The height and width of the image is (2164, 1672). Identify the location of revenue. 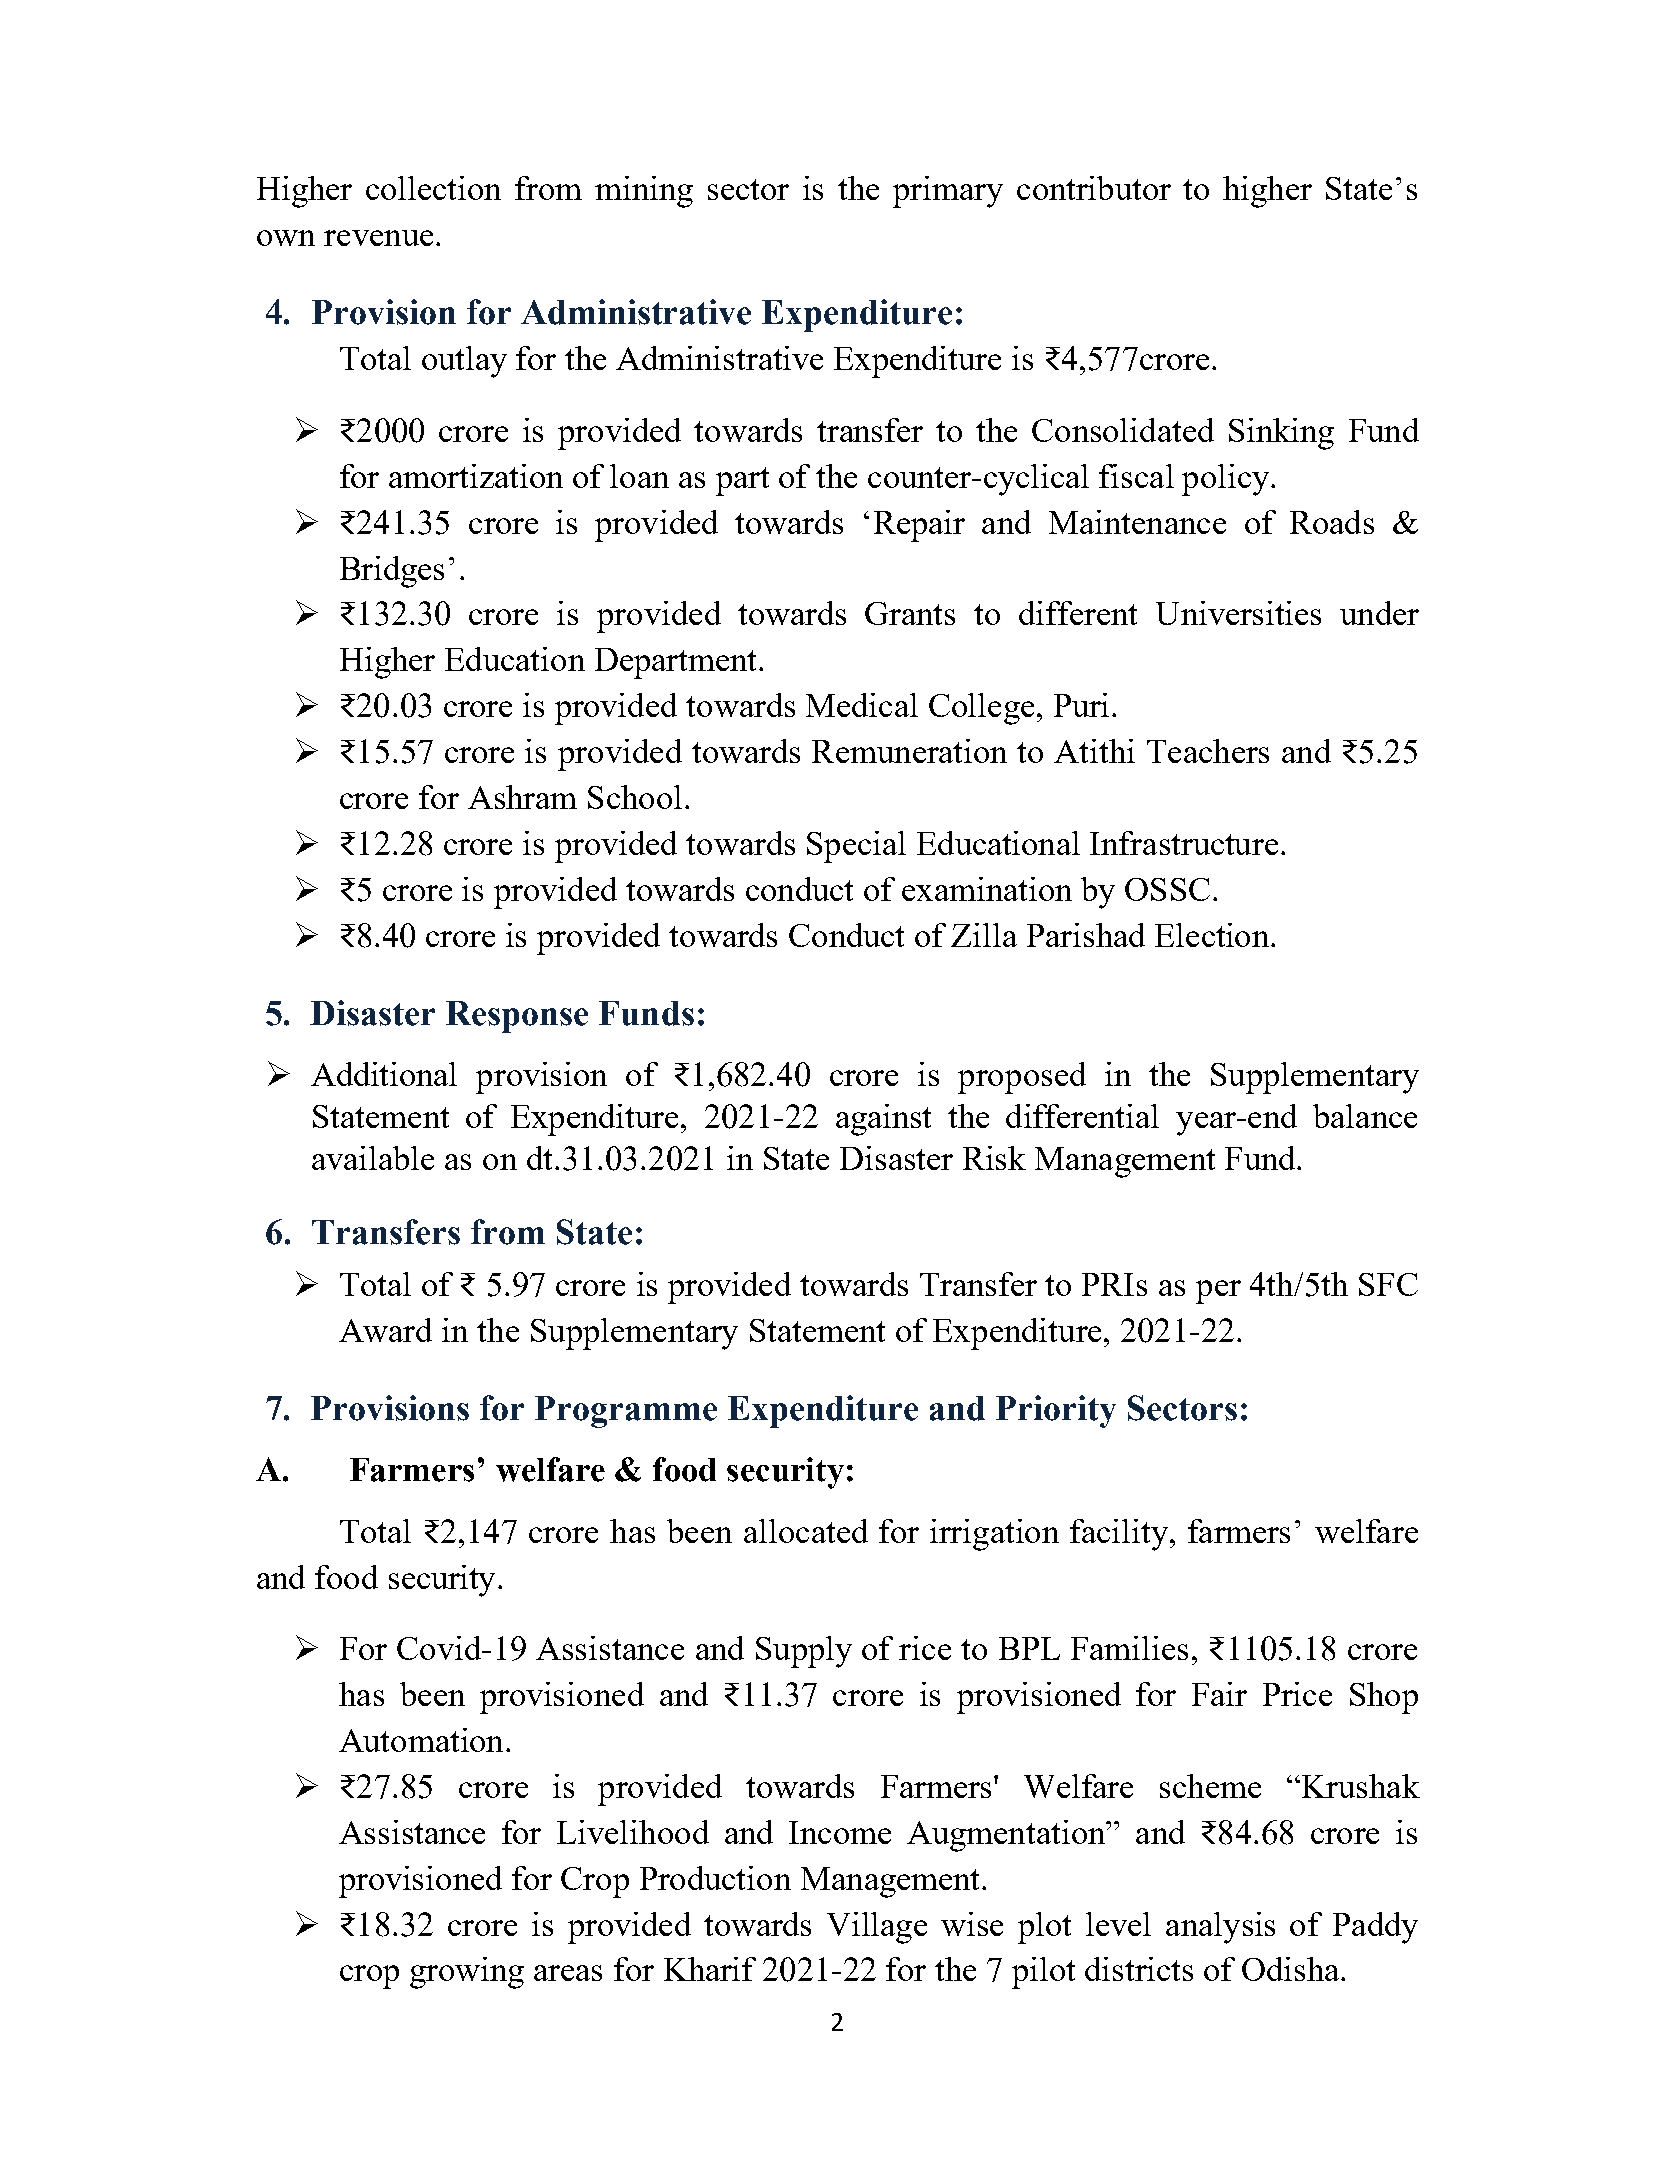
(378, 238).
